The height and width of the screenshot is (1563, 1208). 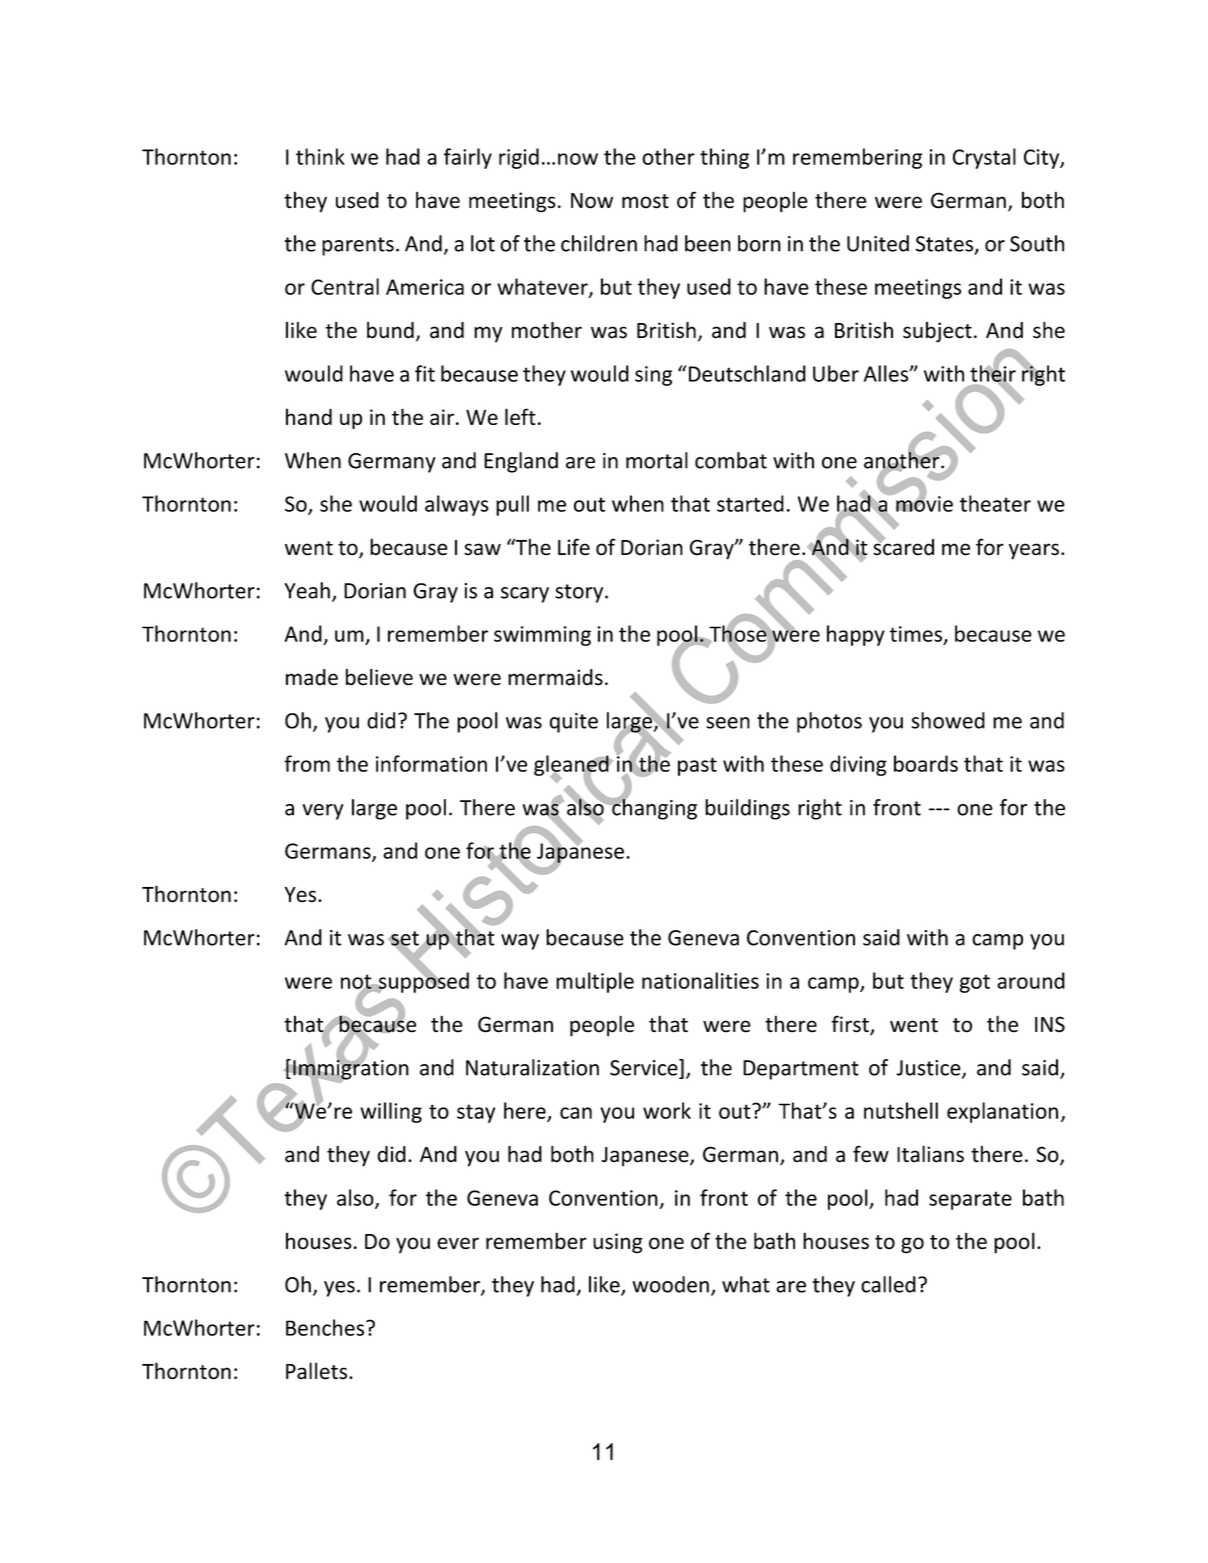 I want to click on Benches, so click(x=325, y=1327).
